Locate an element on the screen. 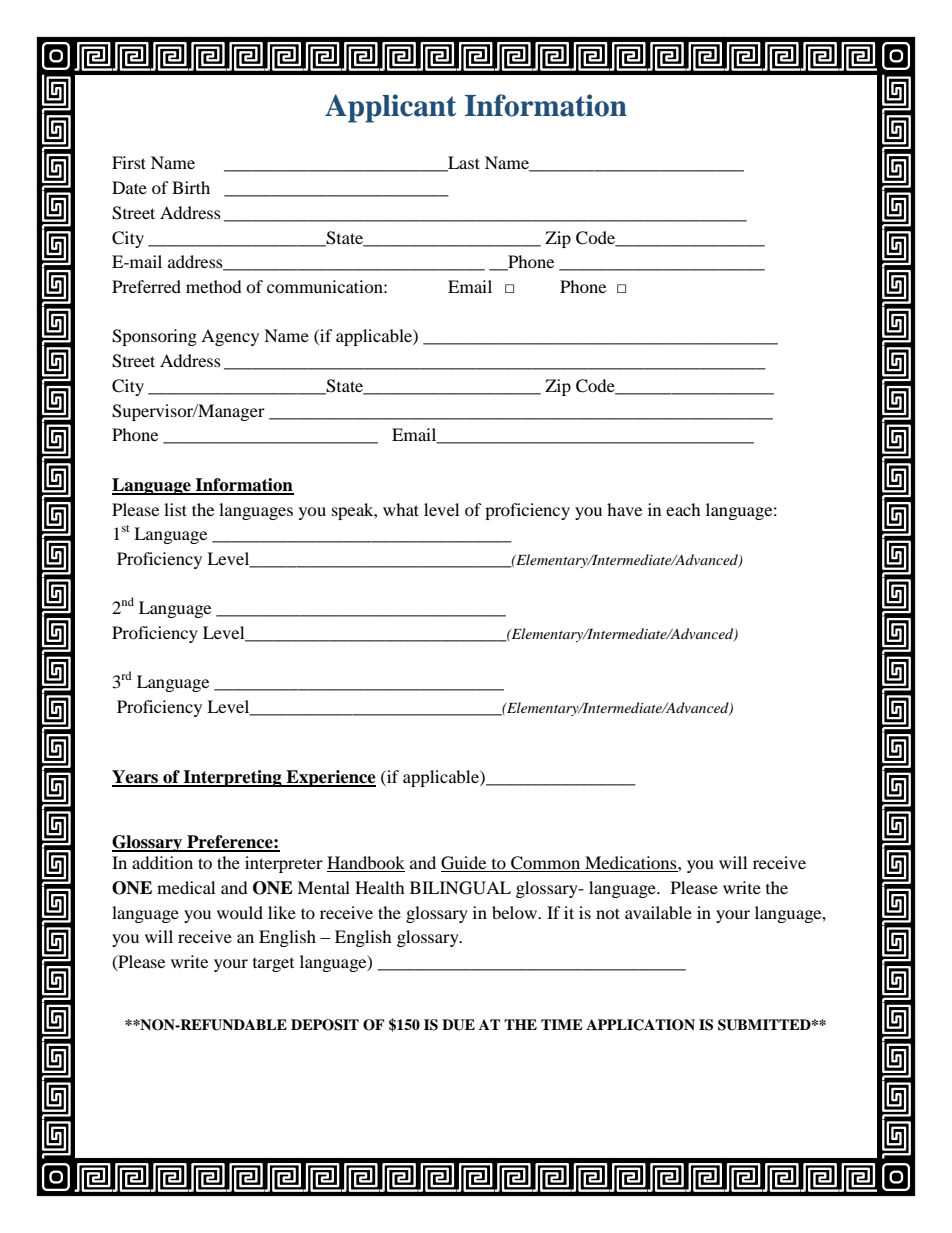  Applicant is located at coordinates (390, 108).
